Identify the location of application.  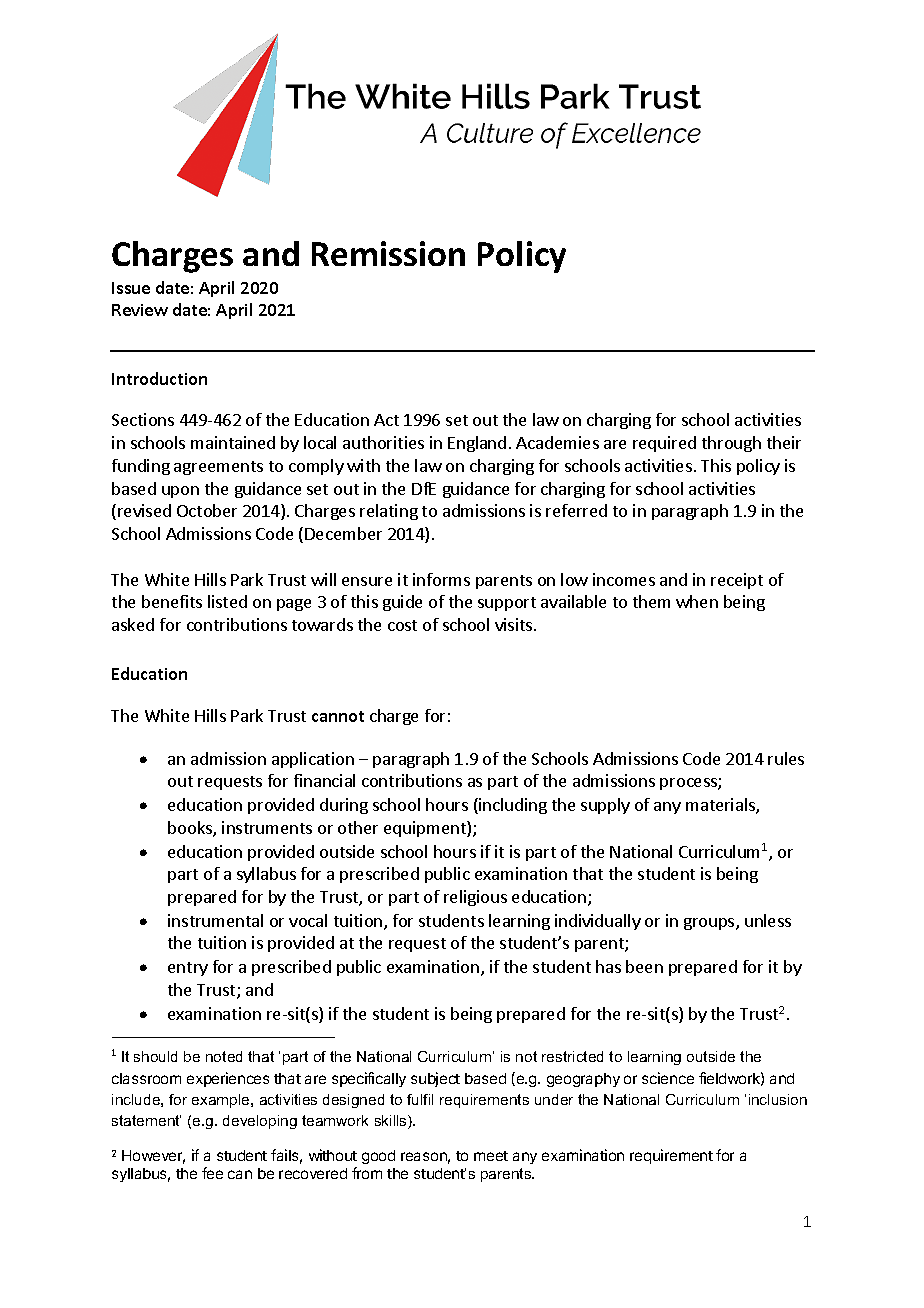
(313, 760).
